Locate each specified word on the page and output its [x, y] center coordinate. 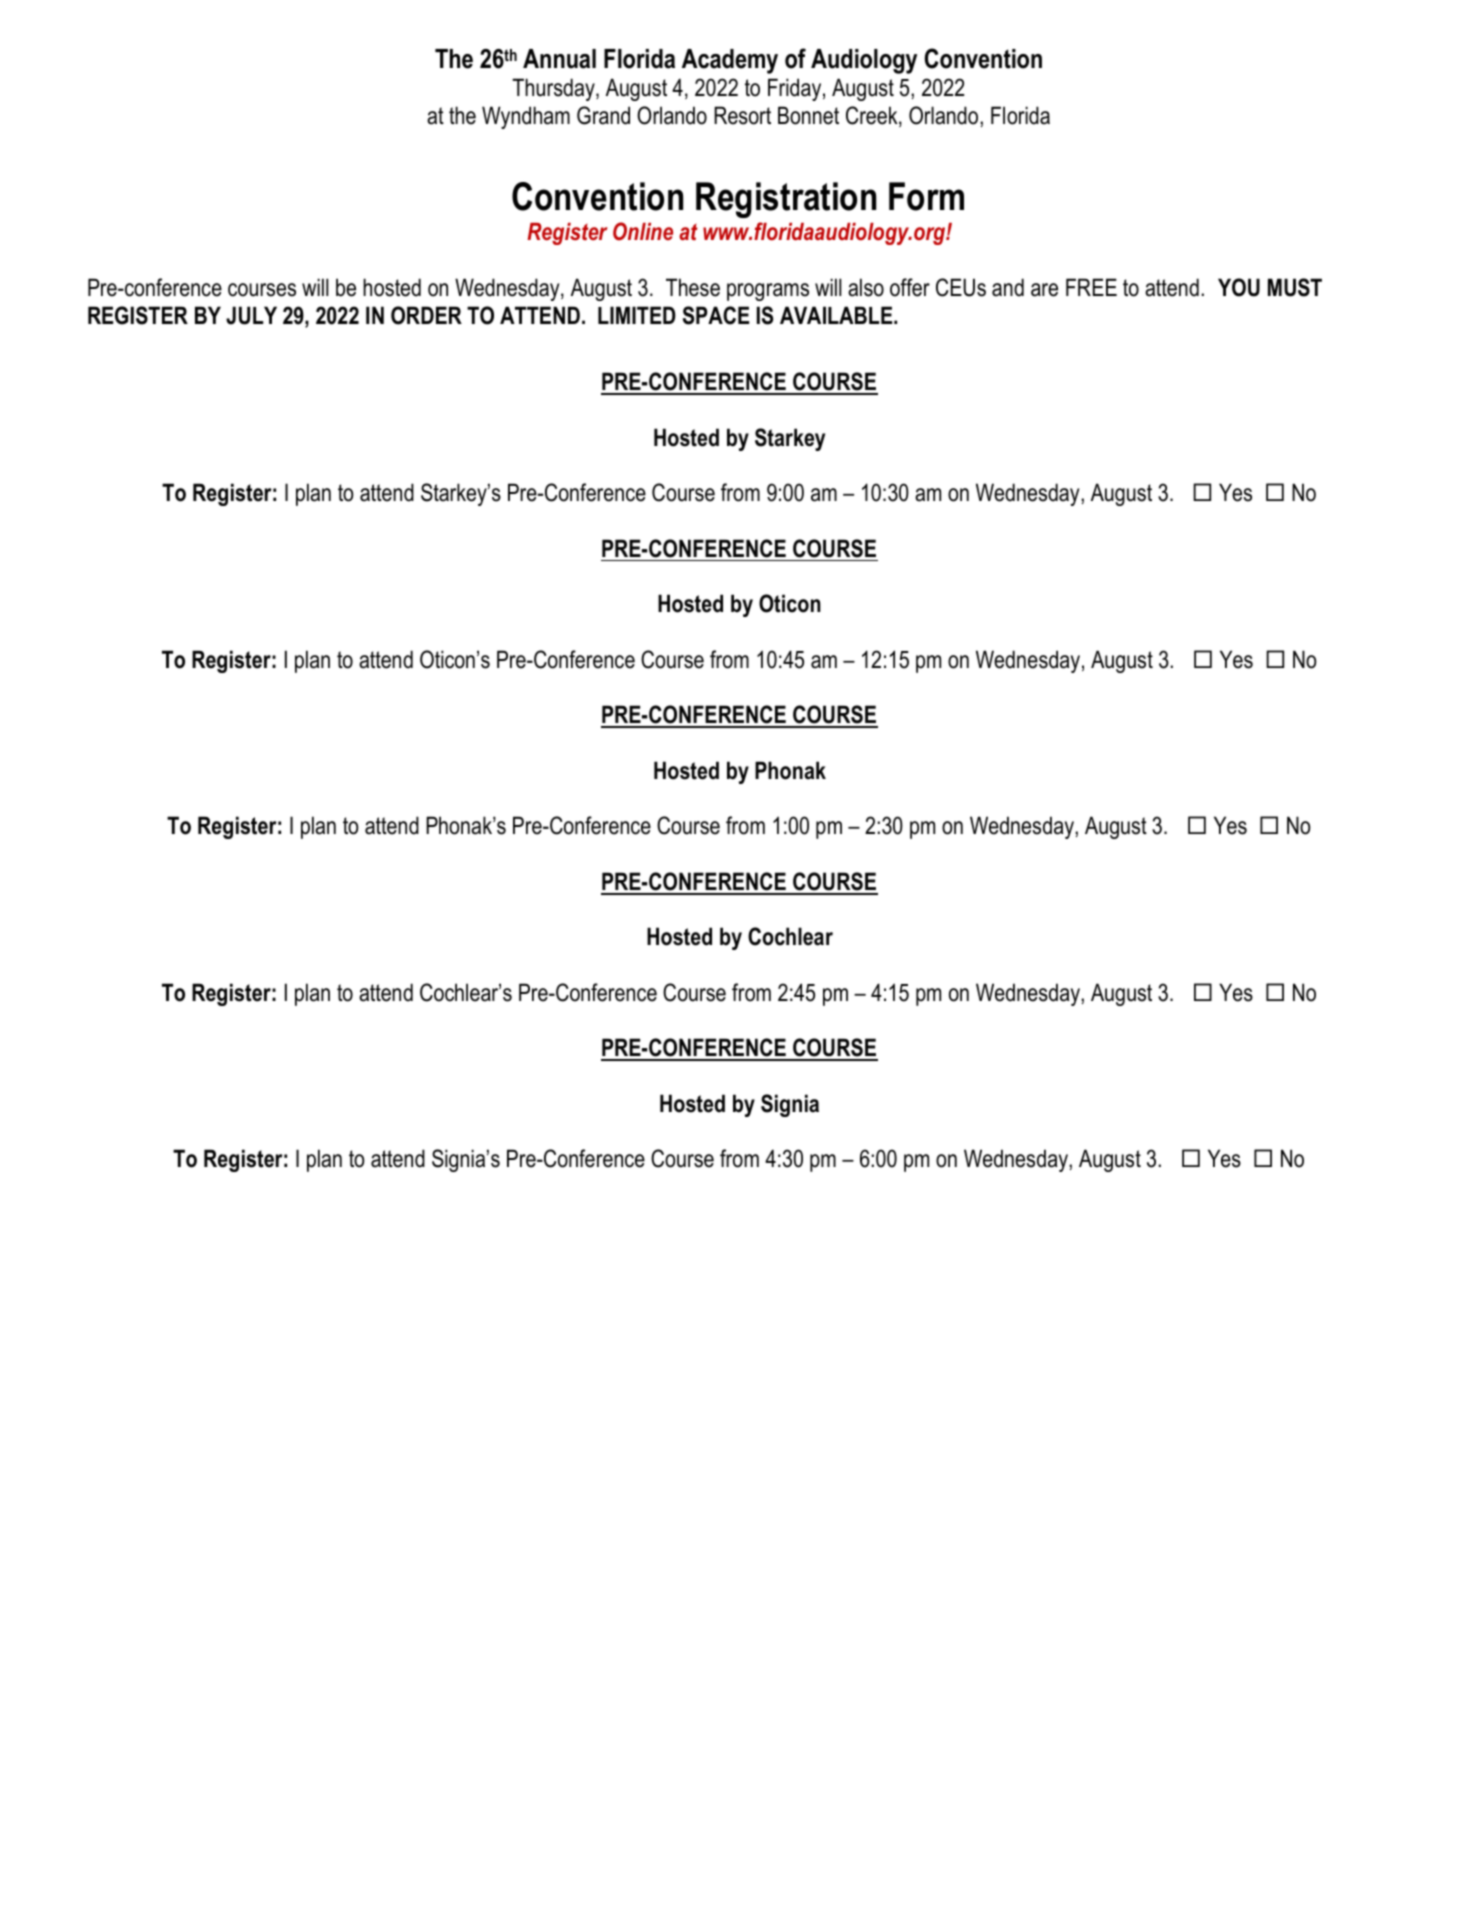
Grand [603, 115]
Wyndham [526, 117]
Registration [786, 200]
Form [926, 196]
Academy [730, 61]
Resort [742, 115]
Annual [559, 59]
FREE [1091, 287]
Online [643, 231]
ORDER [426, 315]
